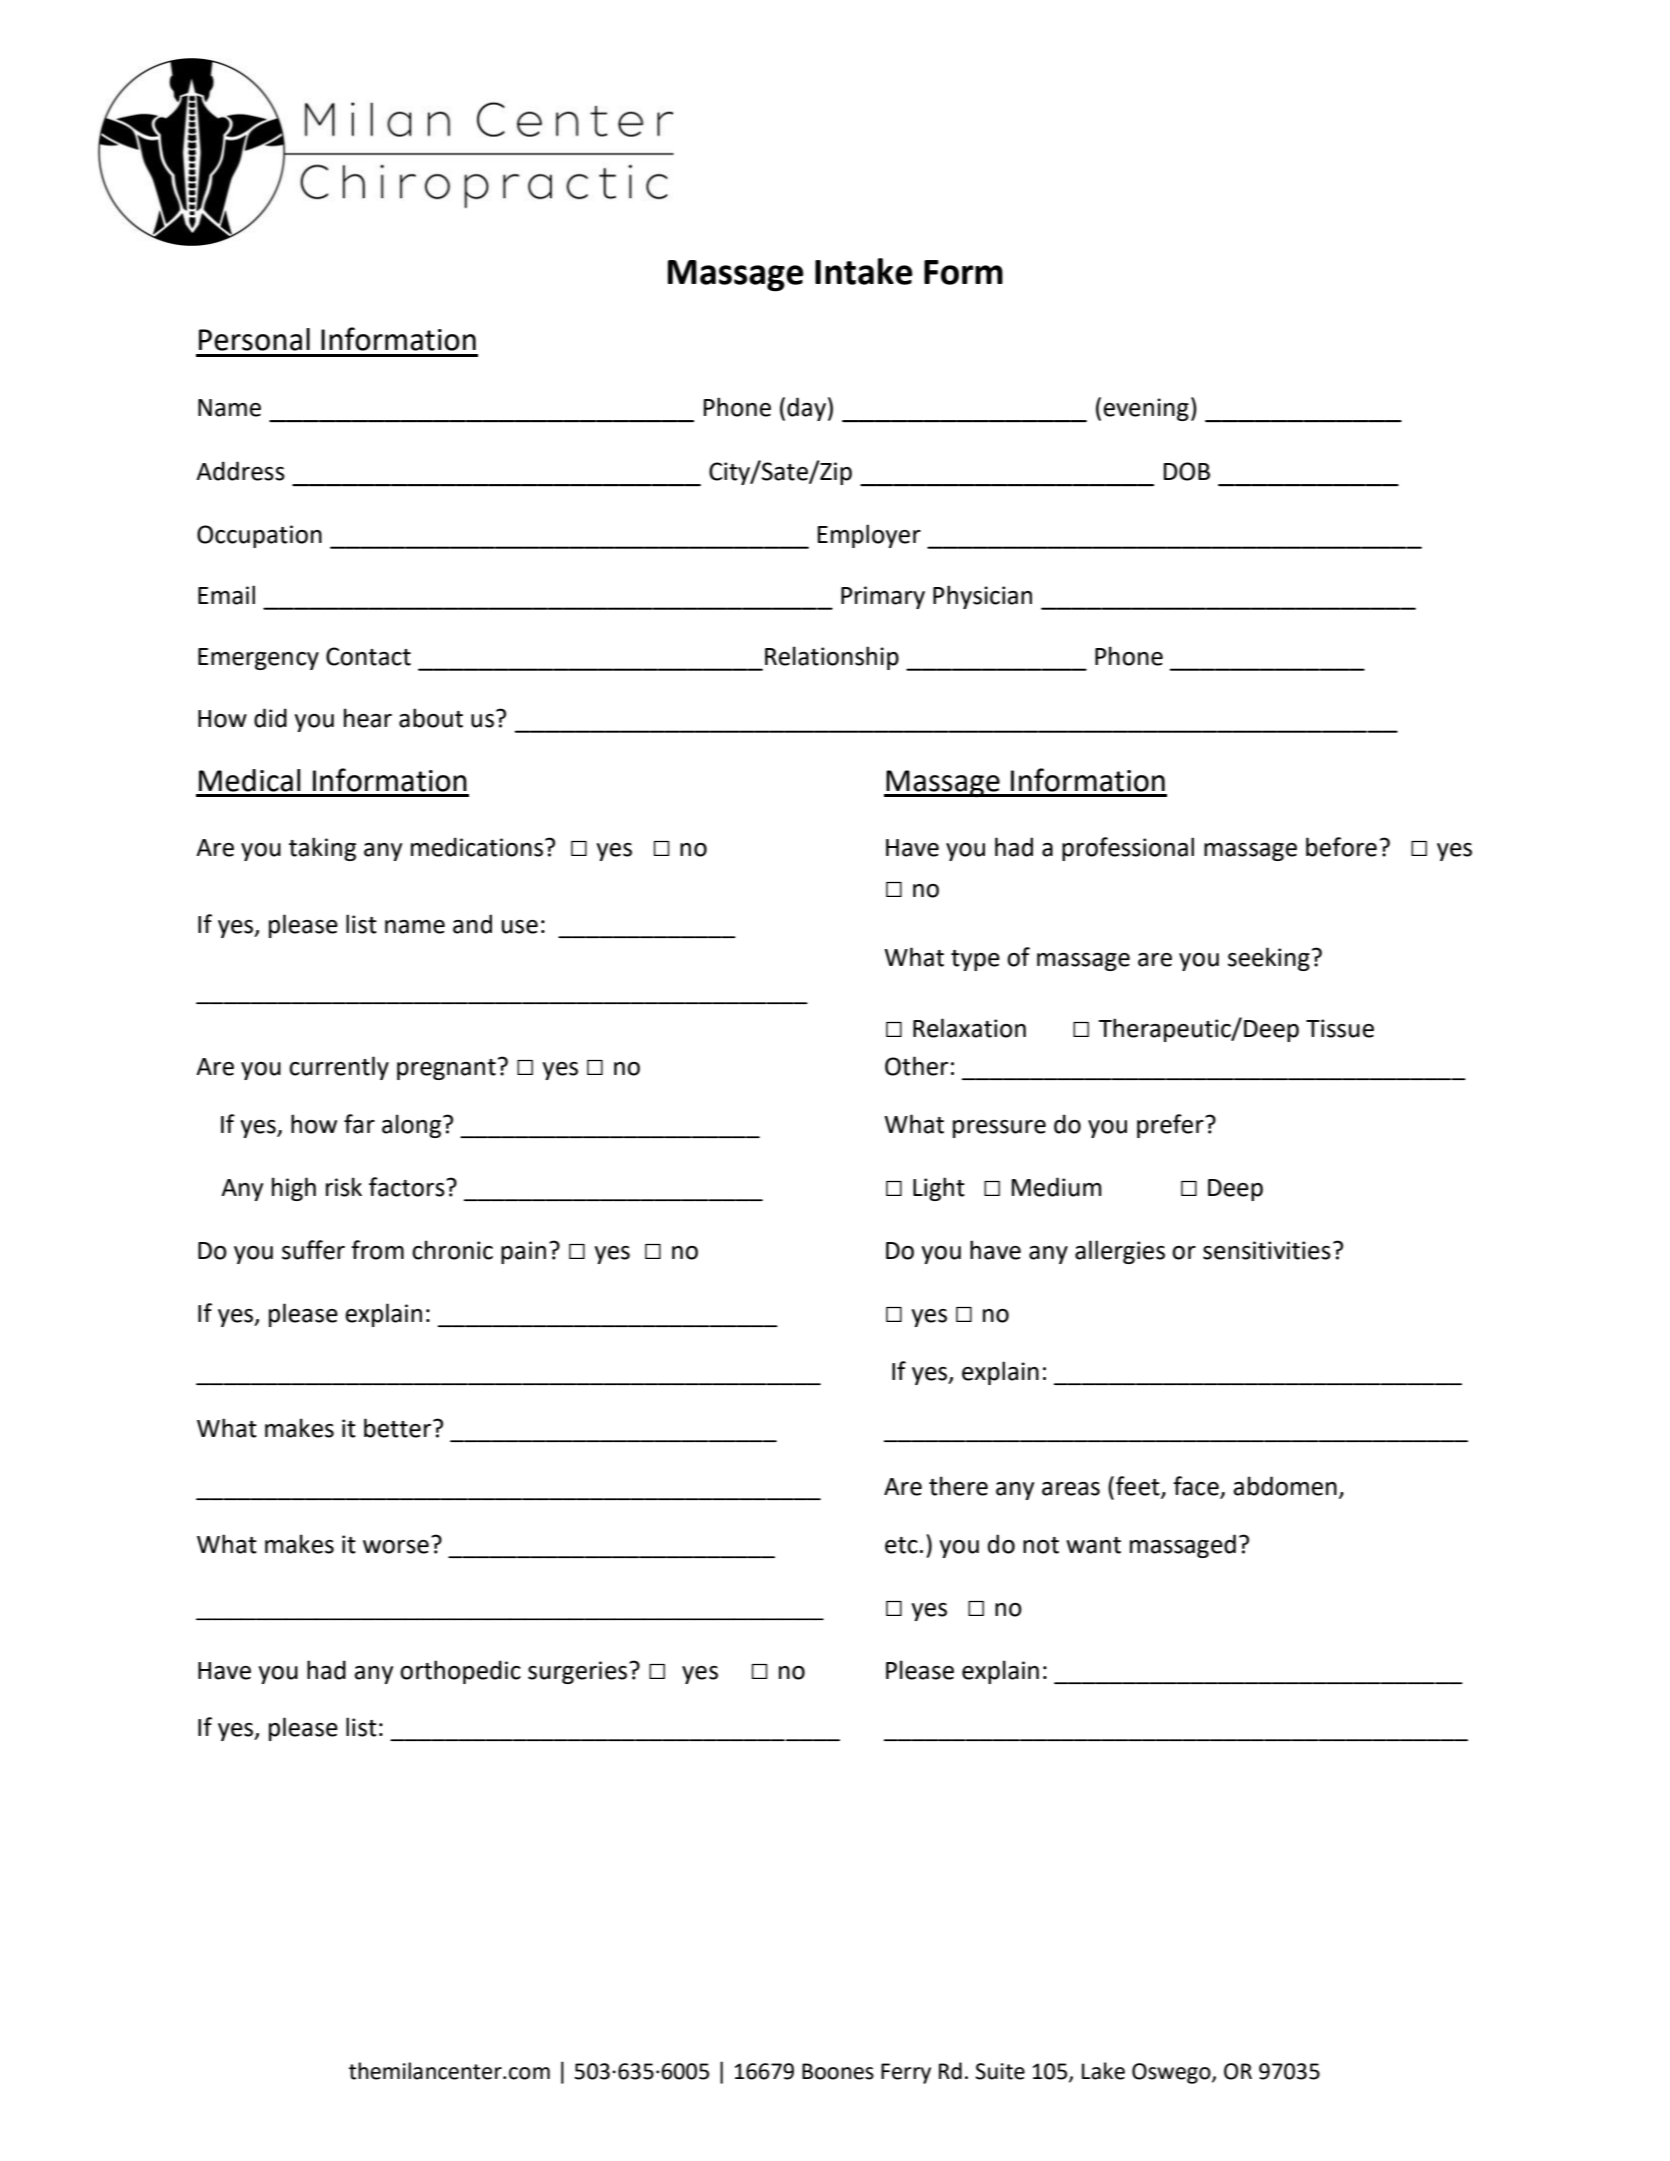  Describe the element at coordinates (1146, 409) in the screenshot. I see `evening` at that location.
